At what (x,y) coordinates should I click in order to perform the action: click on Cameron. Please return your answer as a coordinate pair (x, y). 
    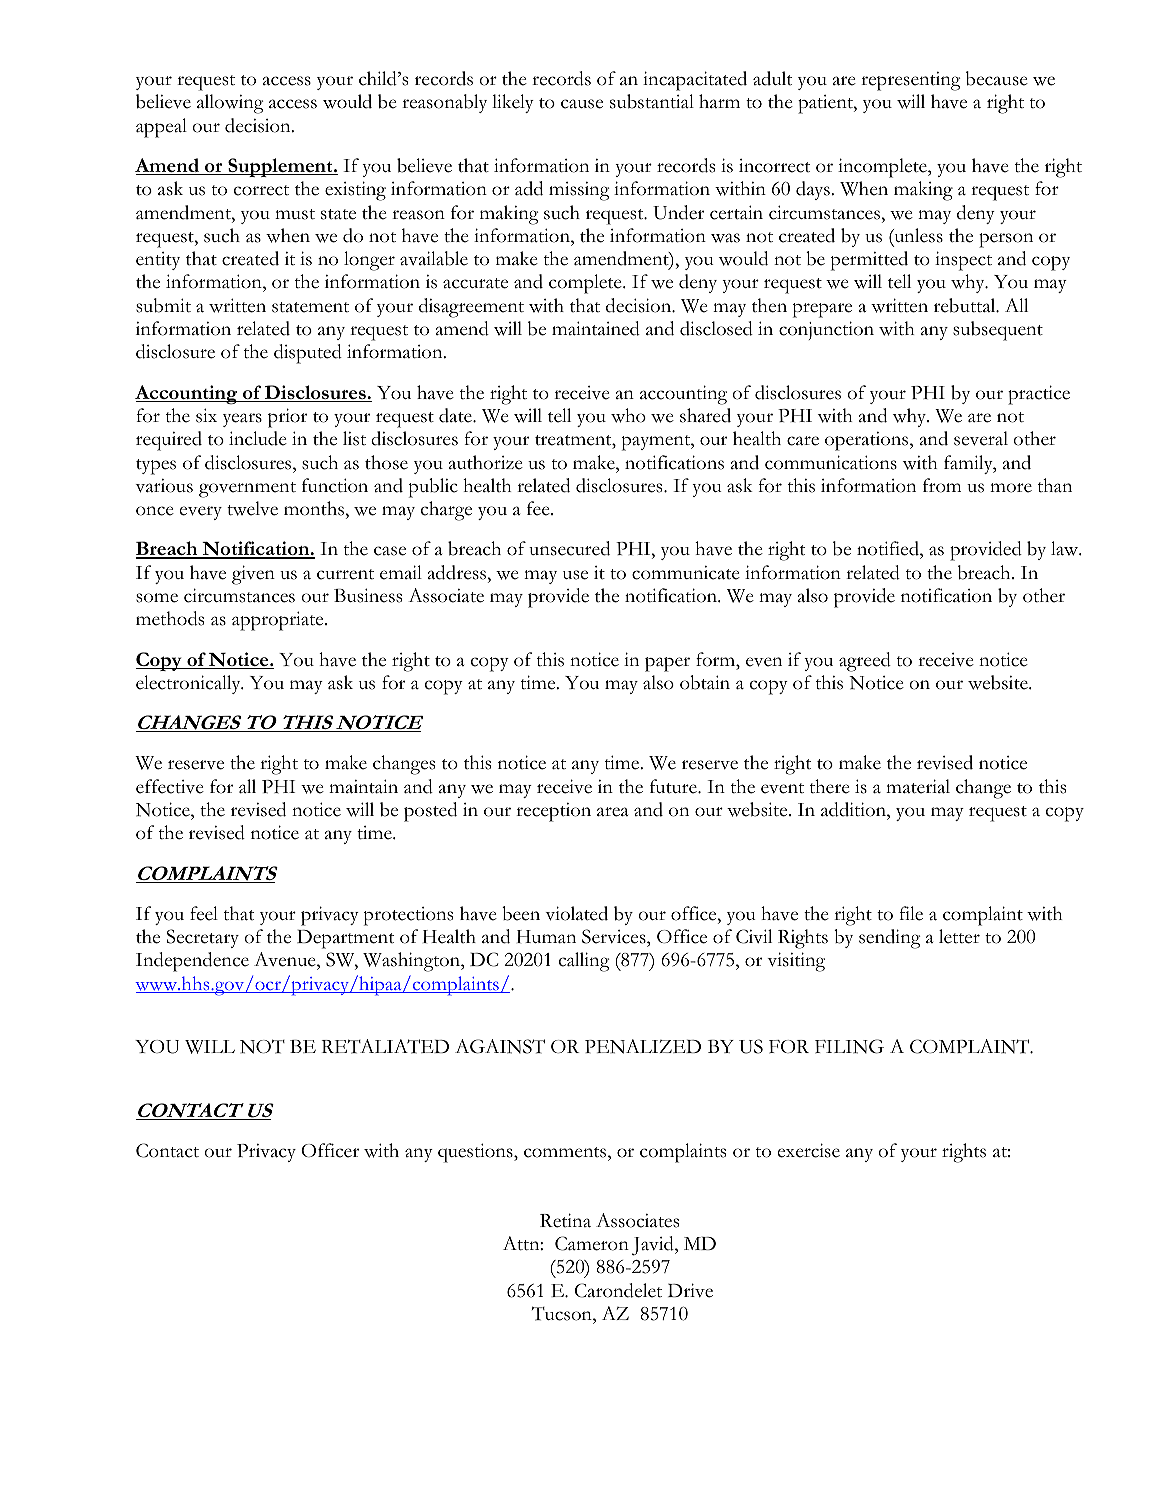
    Looking at the image, I should click on (592, 1243).
